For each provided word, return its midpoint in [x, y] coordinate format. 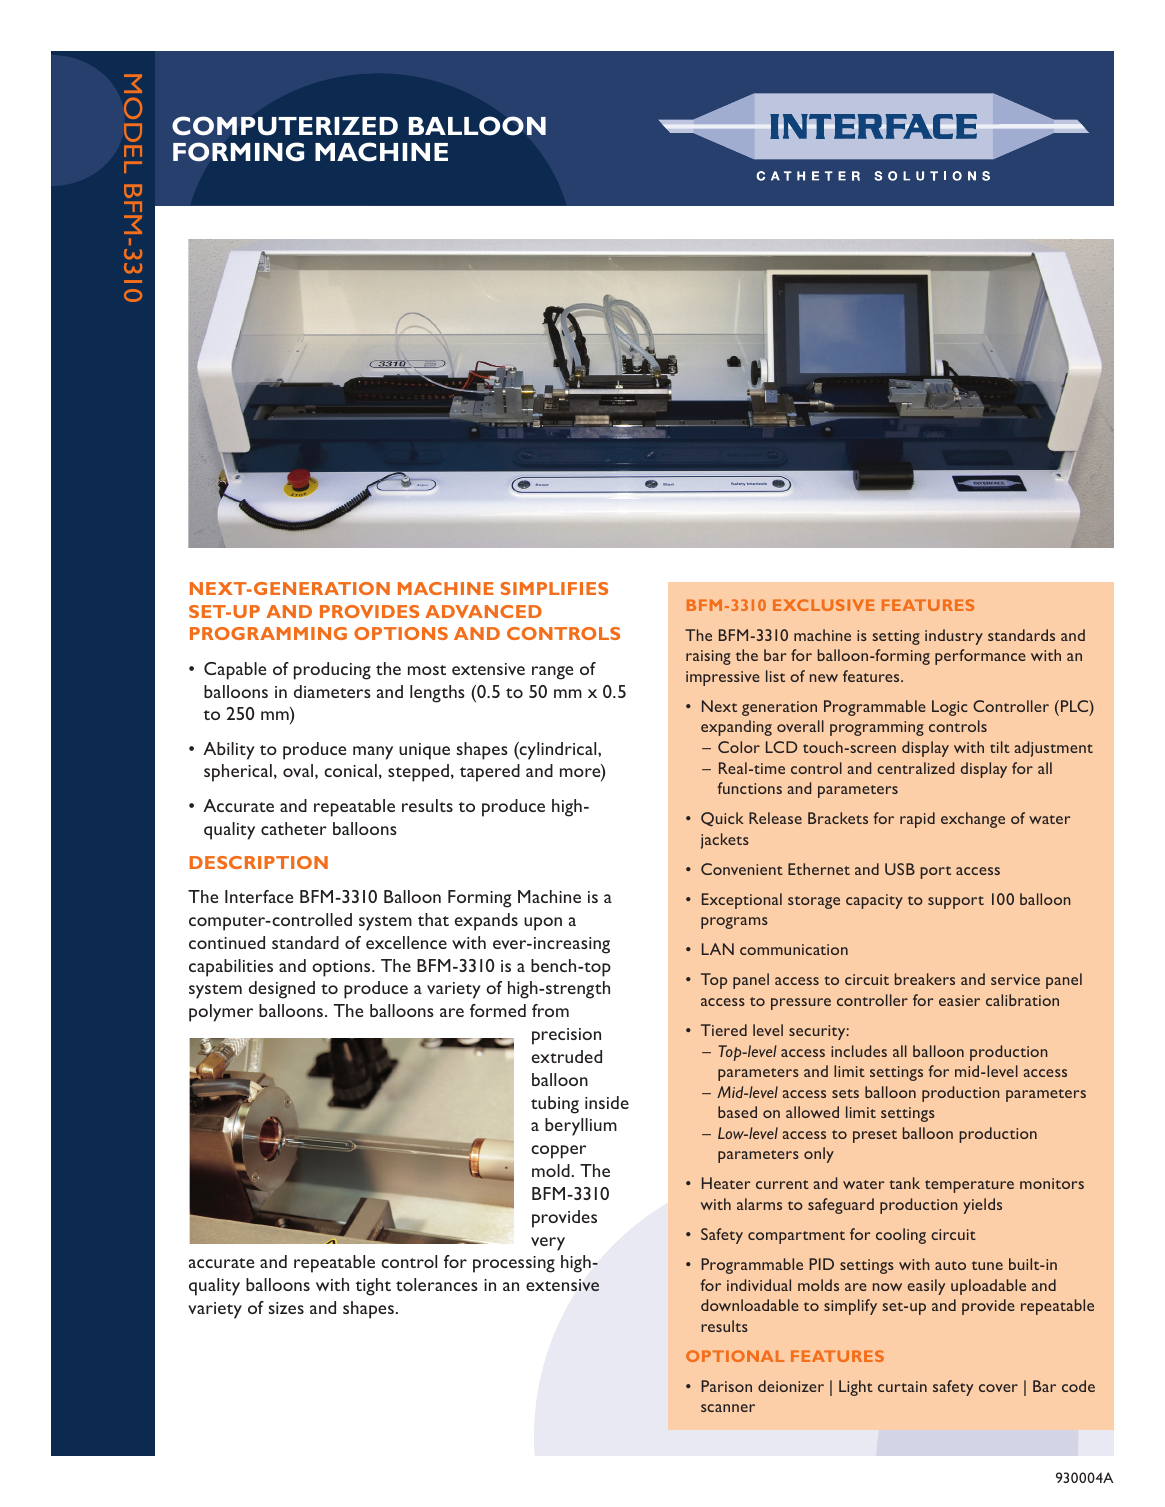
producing [332, 671]
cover [998, 1388]
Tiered [724, 1030]
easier [959, 1000]
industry [954, 637]
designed [282, 990]
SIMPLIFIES [554, 588]
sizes [286, 1308]
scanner [728, 1408]
